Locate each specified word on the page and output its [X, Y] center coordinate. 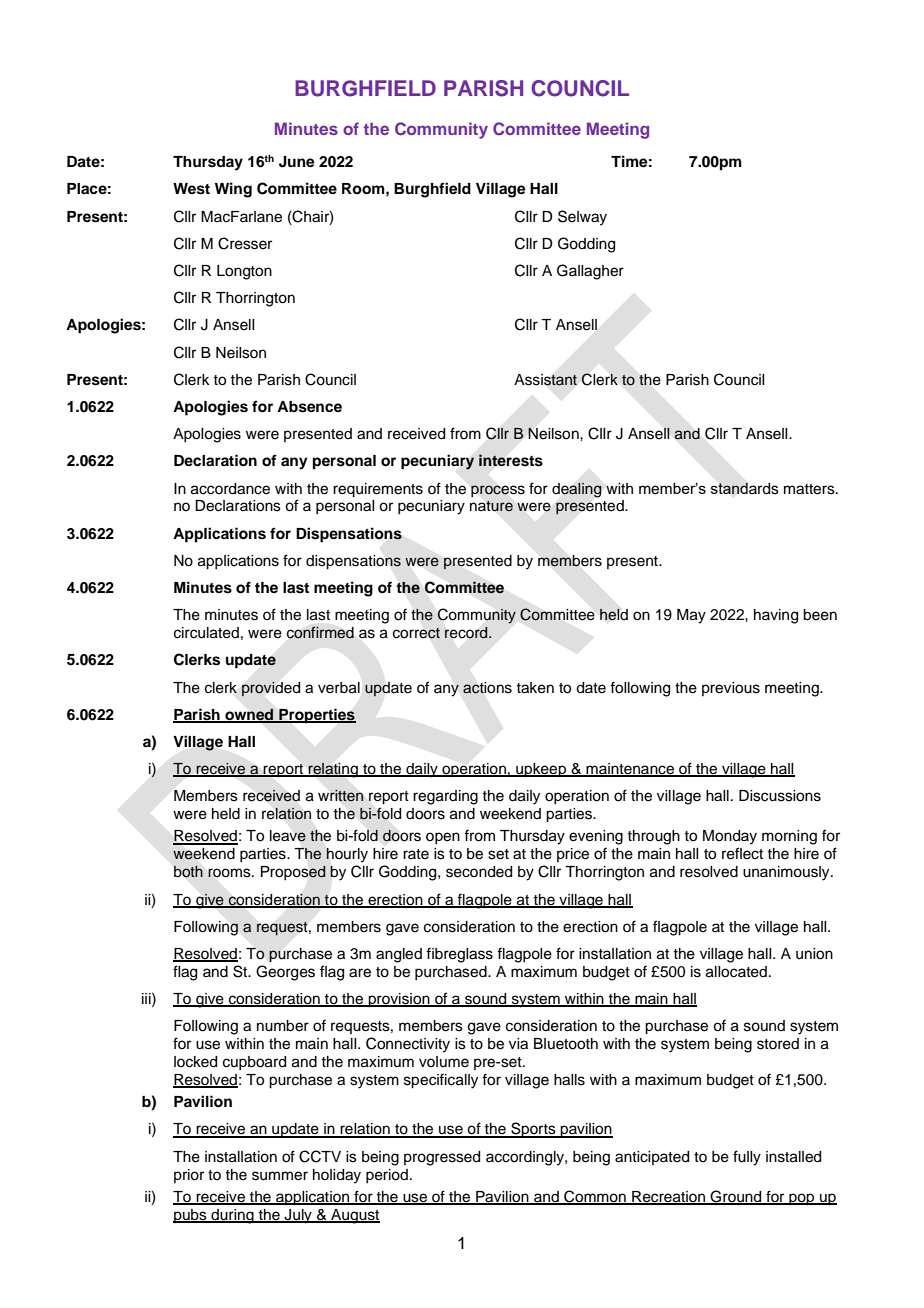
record [467, 632]
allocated [736, 972]
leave [288, 836]
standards [745, 488]
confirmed [320, 632]
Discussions [780, 796]
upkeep [541, 770]
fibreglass [459, 955]
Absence [309, 407]
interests [511, 460]
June [297, 162]
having [776, 616]
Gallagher [590, 272]
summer [280, 1176]
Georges [285, 973]
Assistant [545, 380]
